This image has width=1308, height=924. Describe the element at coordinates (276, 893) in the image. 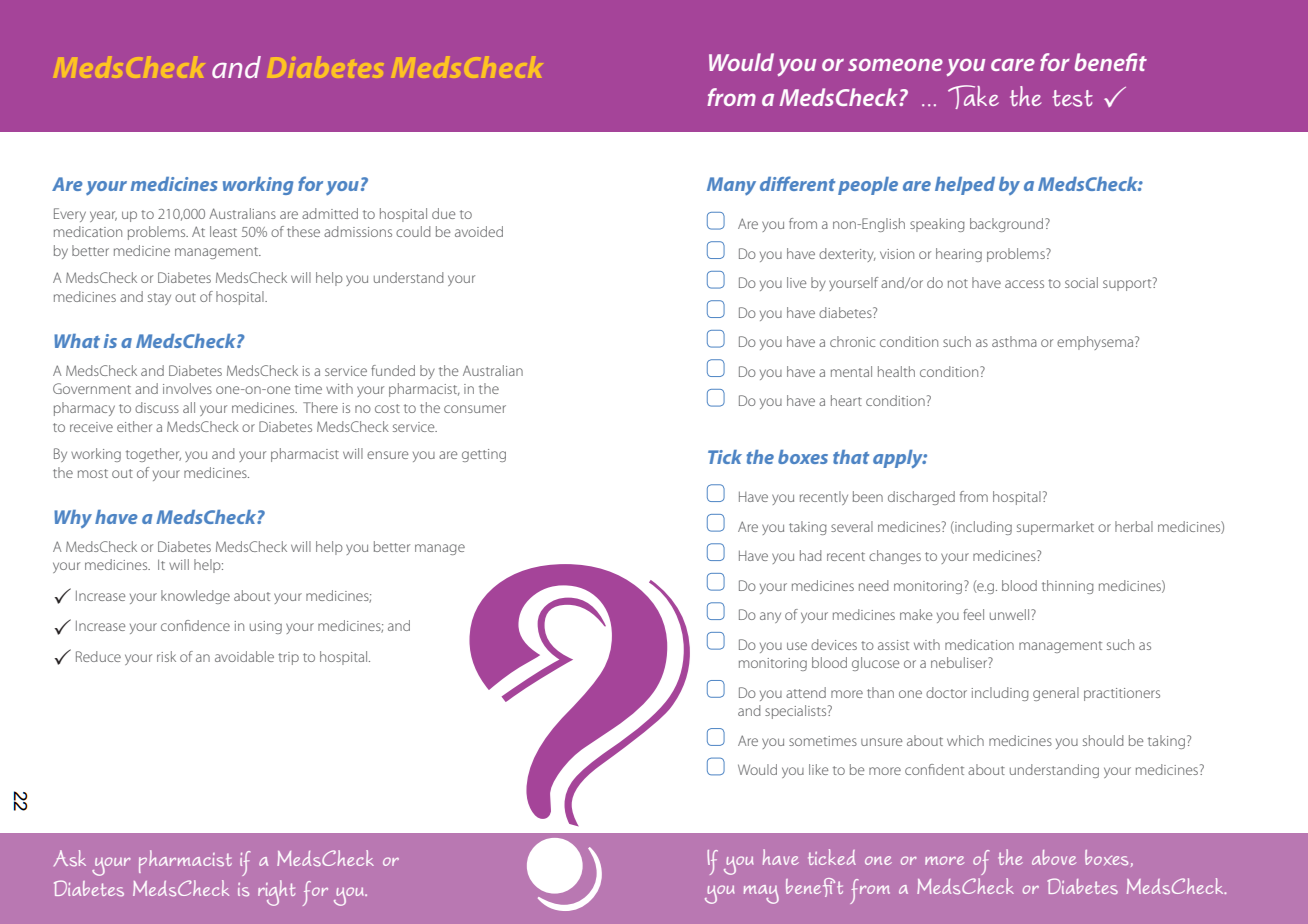

I see `right` at that location.
